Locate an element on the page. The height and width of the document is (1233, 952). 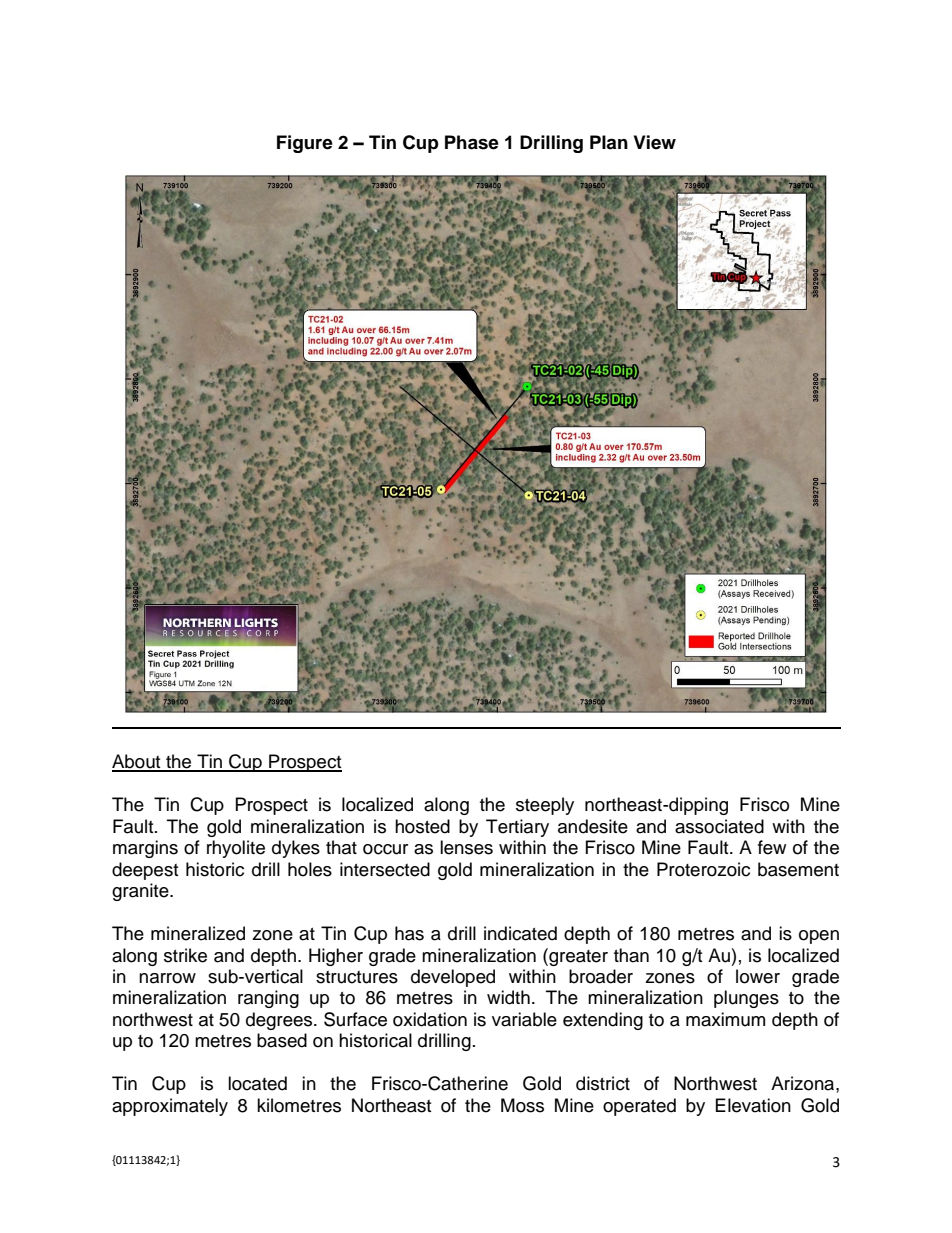
Phase is located at coordinates (472, 142).
